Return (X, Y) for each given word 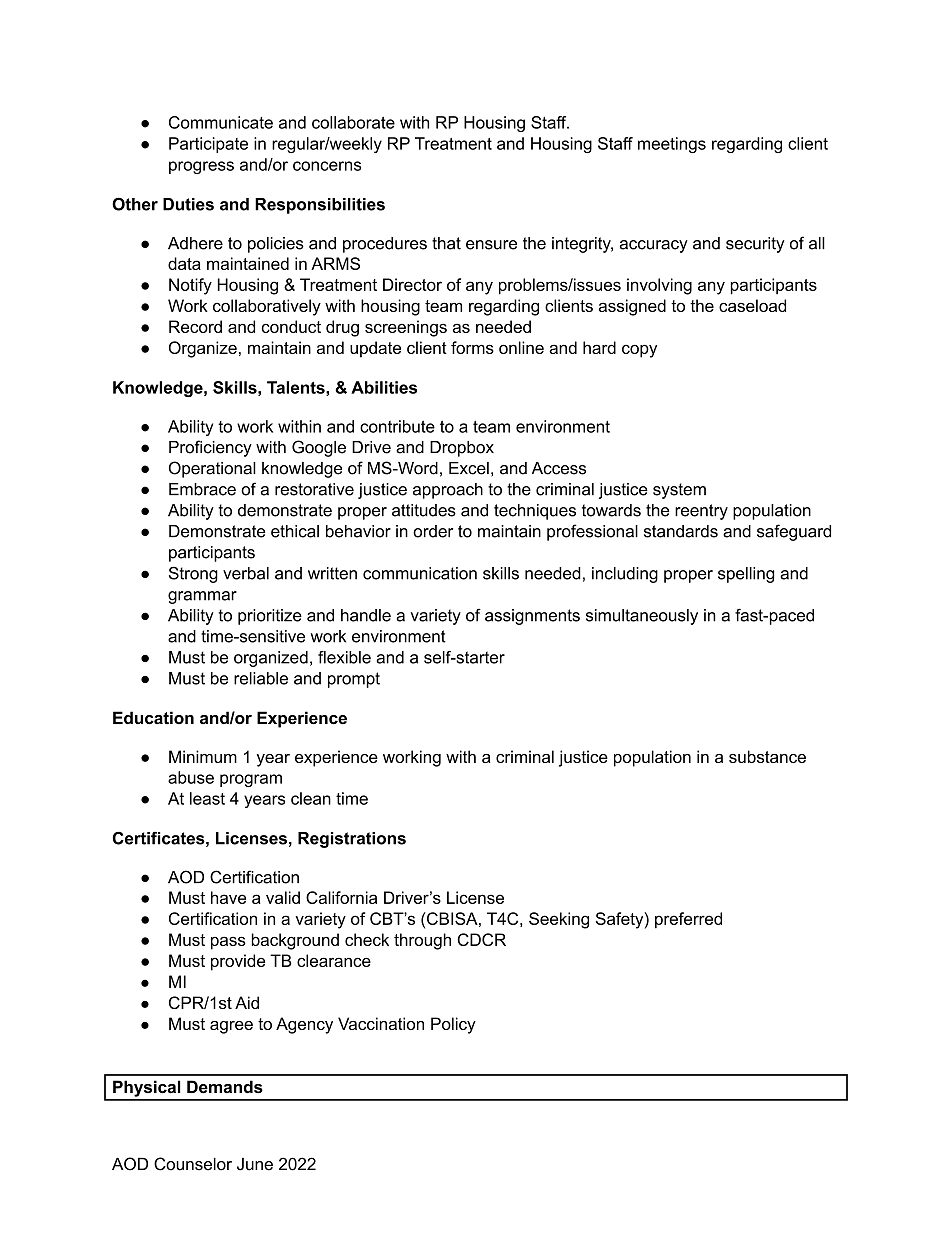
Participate (208, 145)
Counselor (193, 1164)
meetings (672, 145)
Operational (212, 469)
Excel (469, 468)
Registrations (352, 840)
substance (767, 756)
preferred (688, 920)
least (207, 798)
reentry (701, 512)
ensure (491, 245)
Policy (453, 1025)
